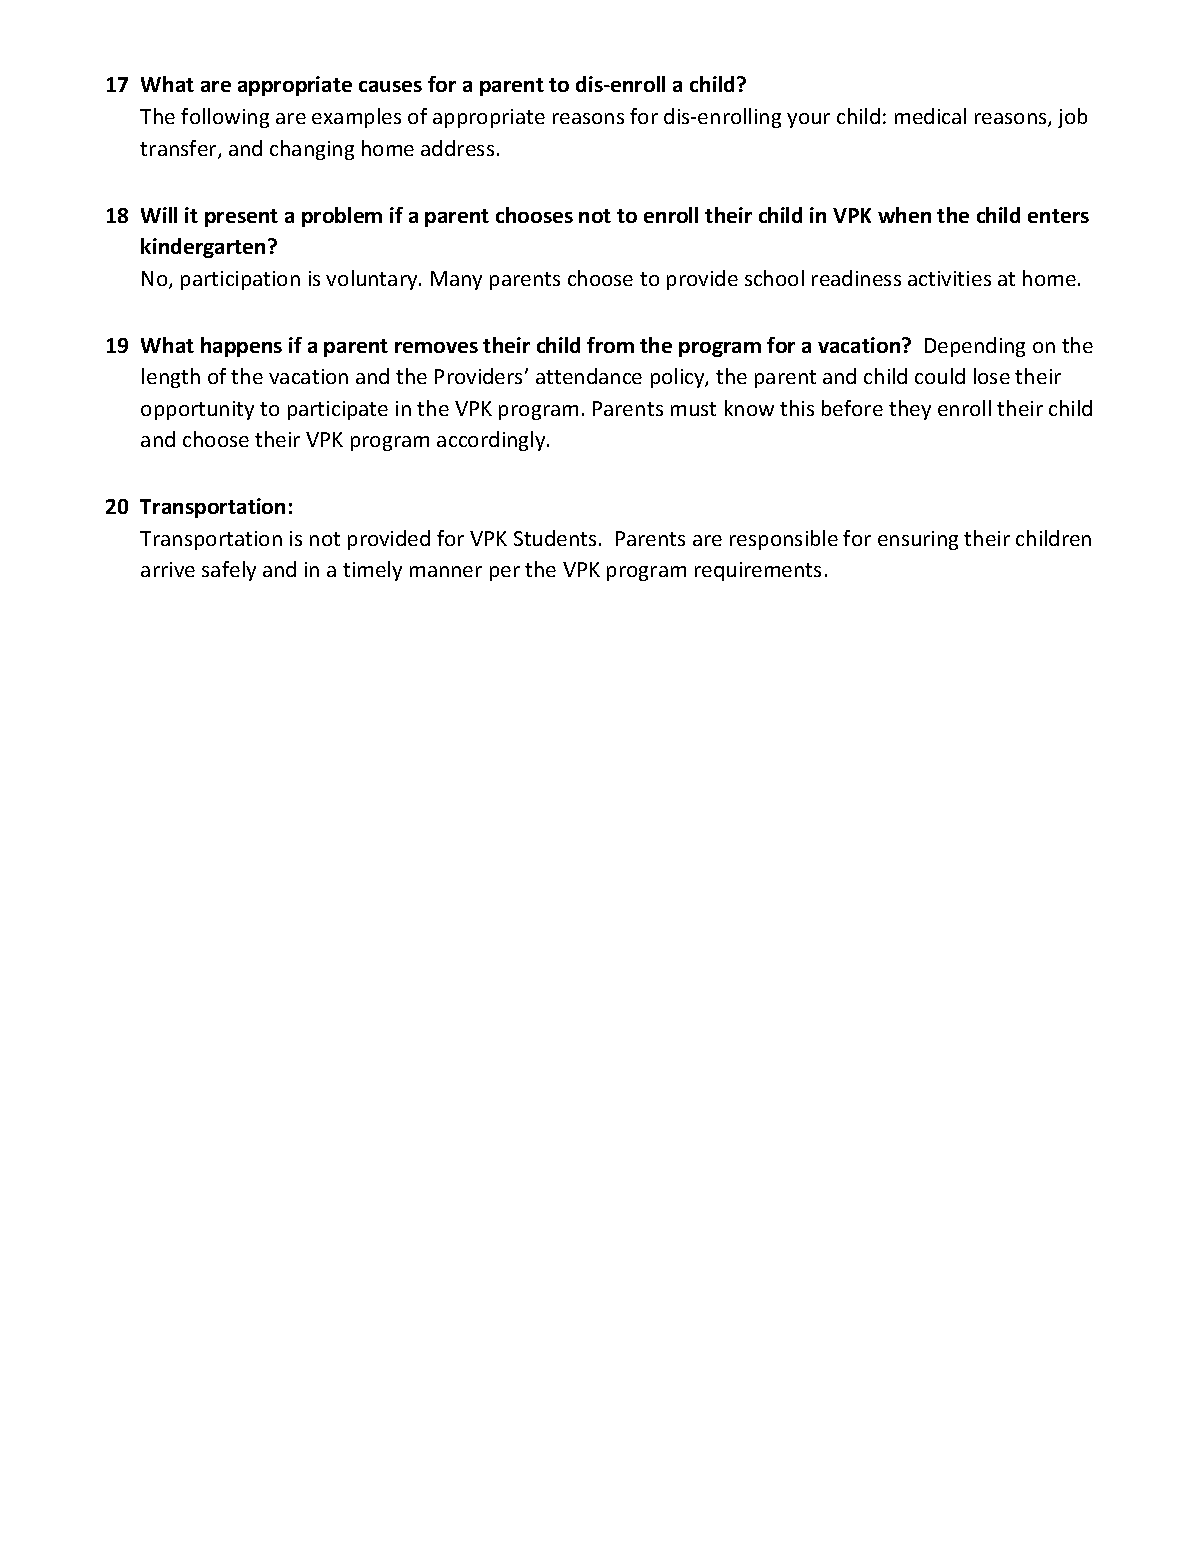  Describe the element at coordinates (774, 278) in the screenshot. I see `school` at that location.
